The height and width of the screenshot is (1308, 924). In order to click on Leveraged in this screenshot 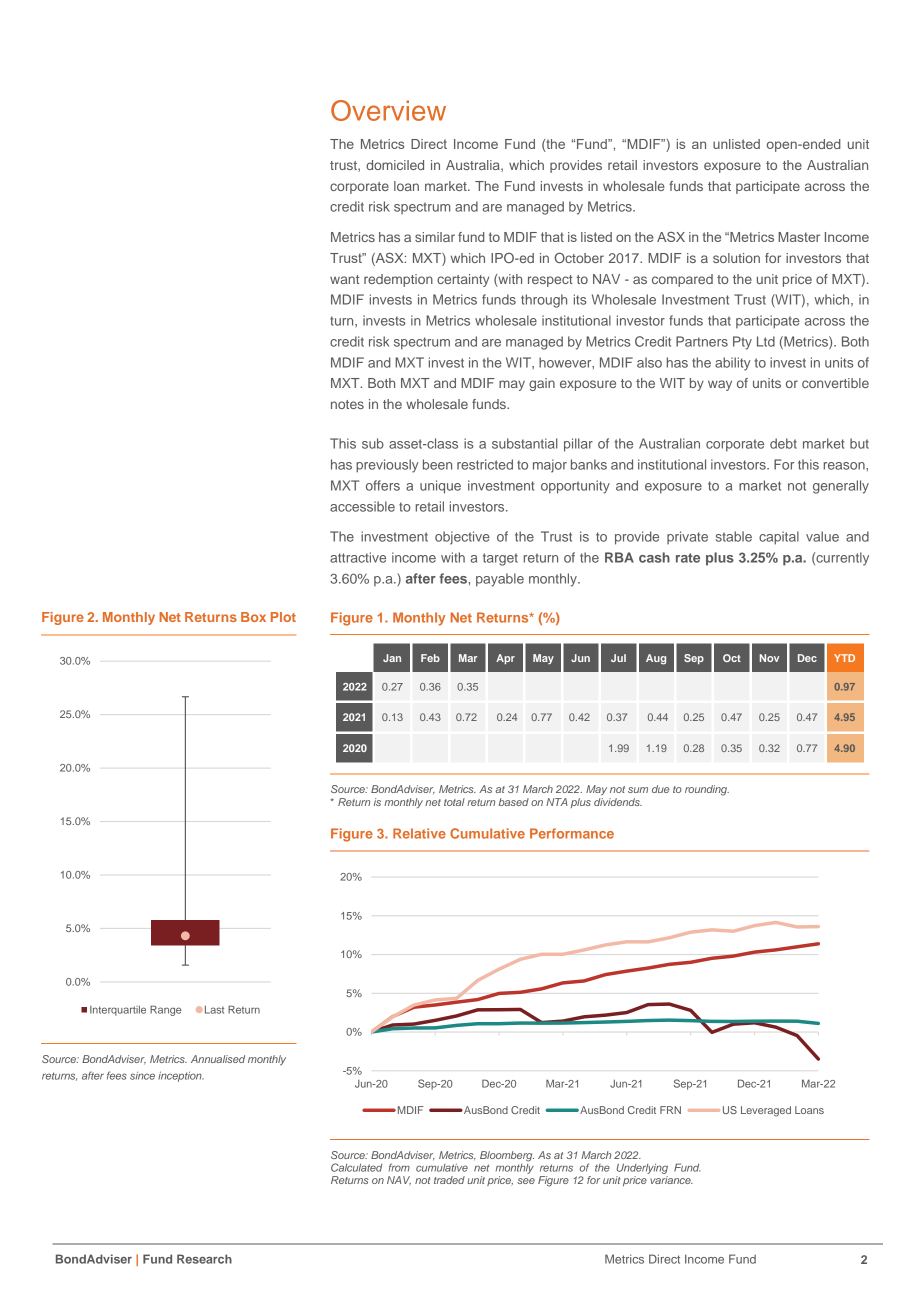, I will do `click(766, 1111)`.
